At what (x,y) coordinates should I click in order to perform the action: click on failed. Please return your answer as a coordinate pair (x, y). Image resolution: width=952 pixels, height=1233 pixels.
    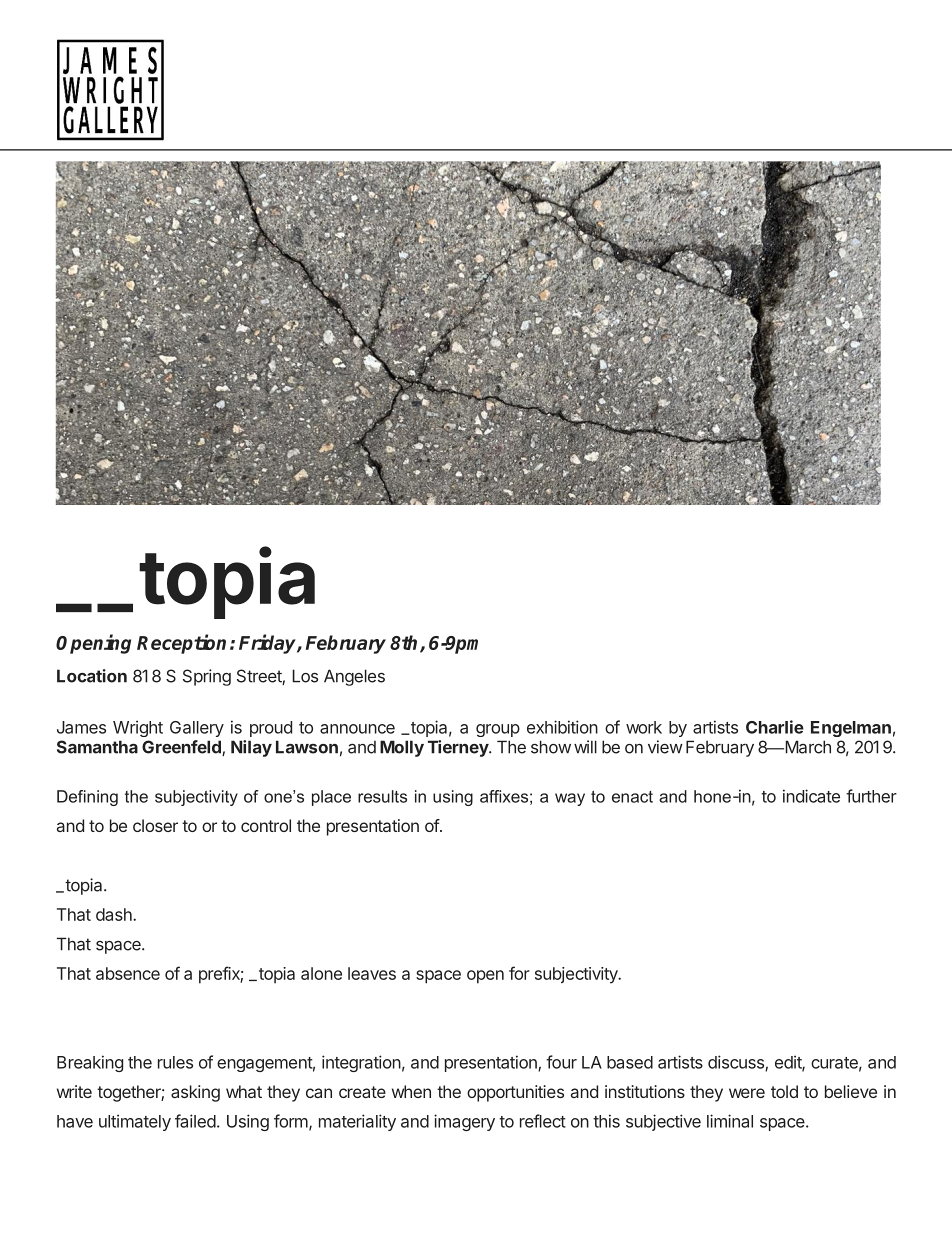
    Looking at the image, I should click on (195, 1121).
